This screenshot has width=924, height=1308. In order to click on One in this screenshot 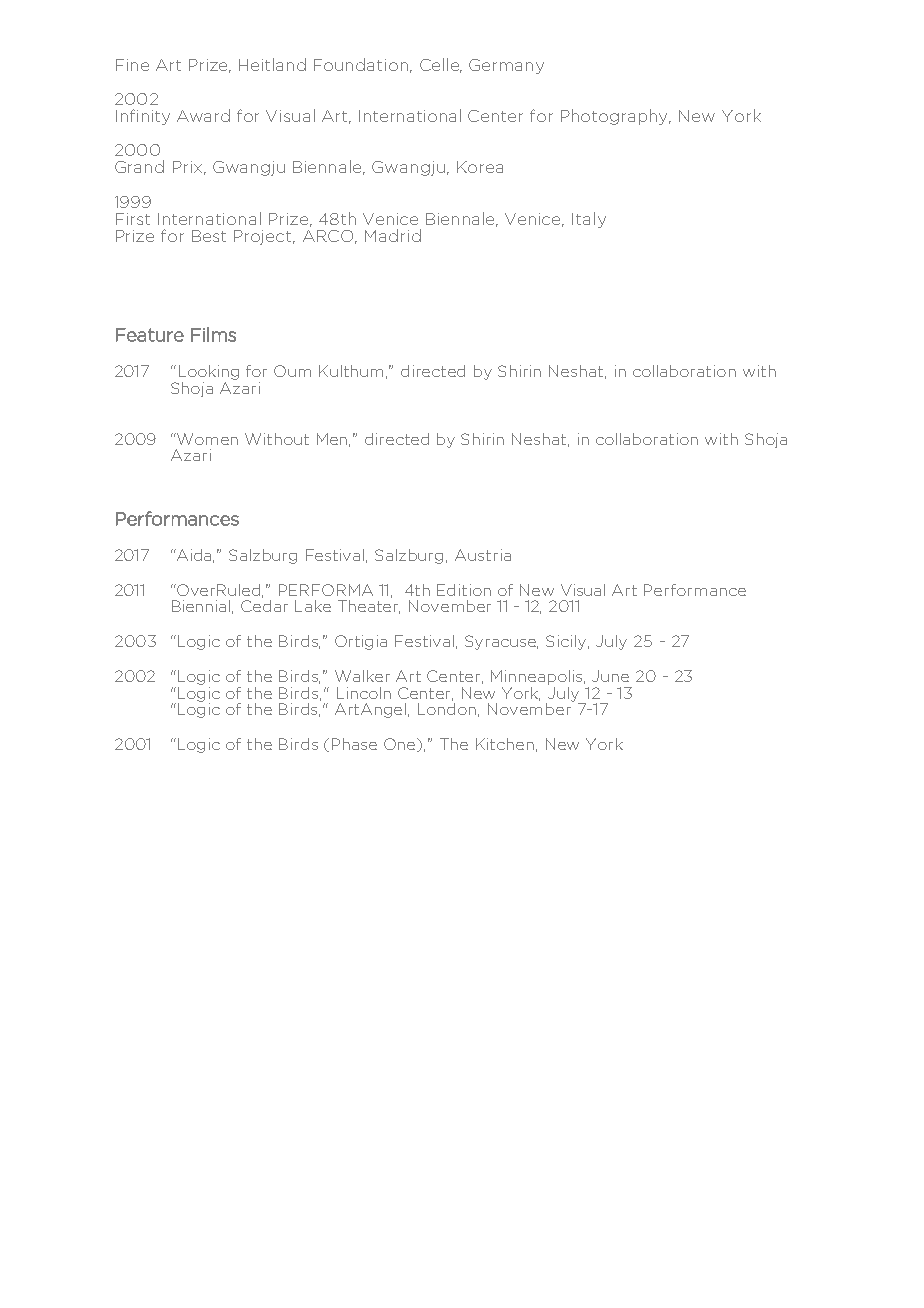, I will do `click(401, 745)`.
